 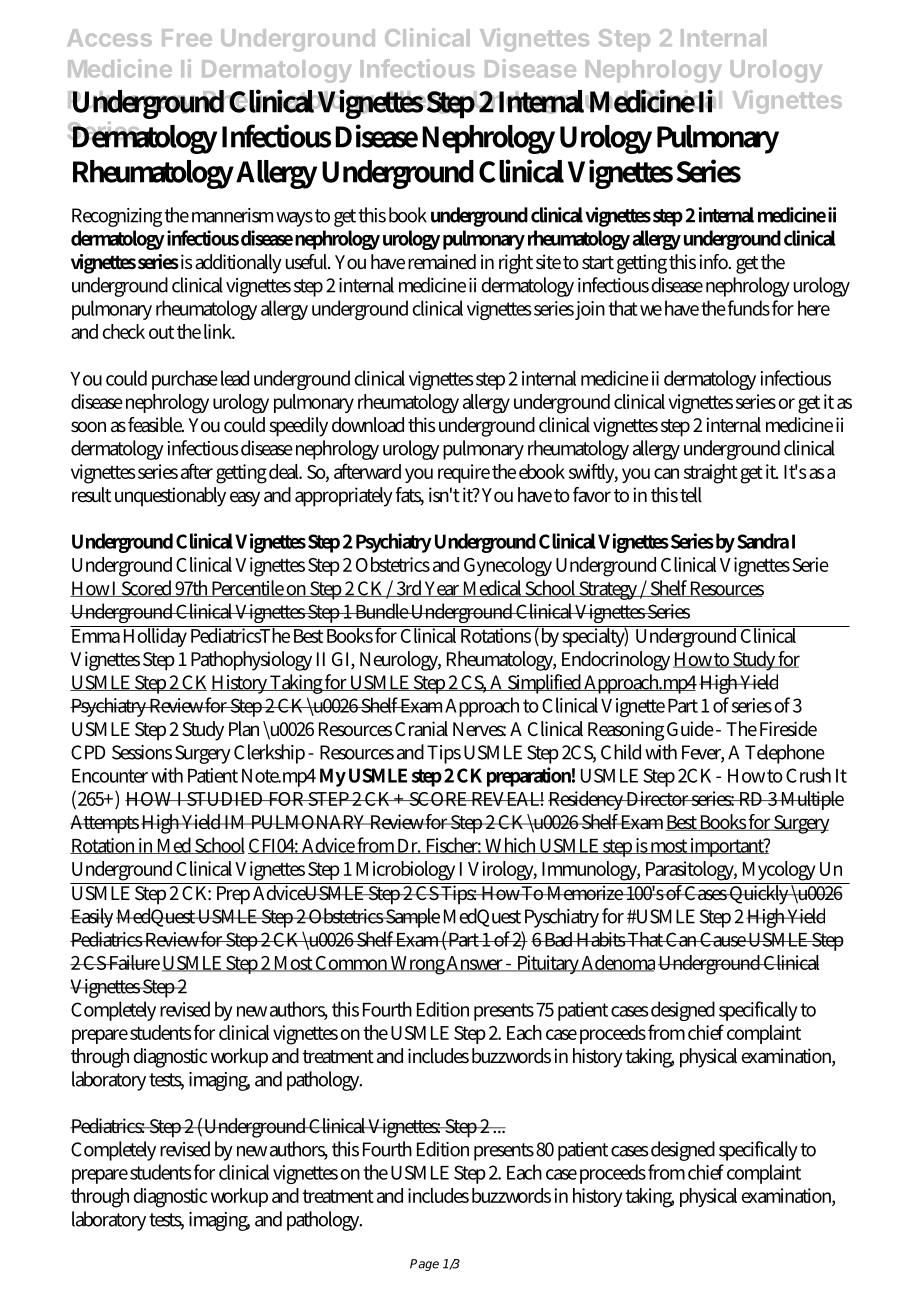 What do you see at coordinates (442, 589) in the screenshot?
I see `Year` at bounding box center [442, 589].
